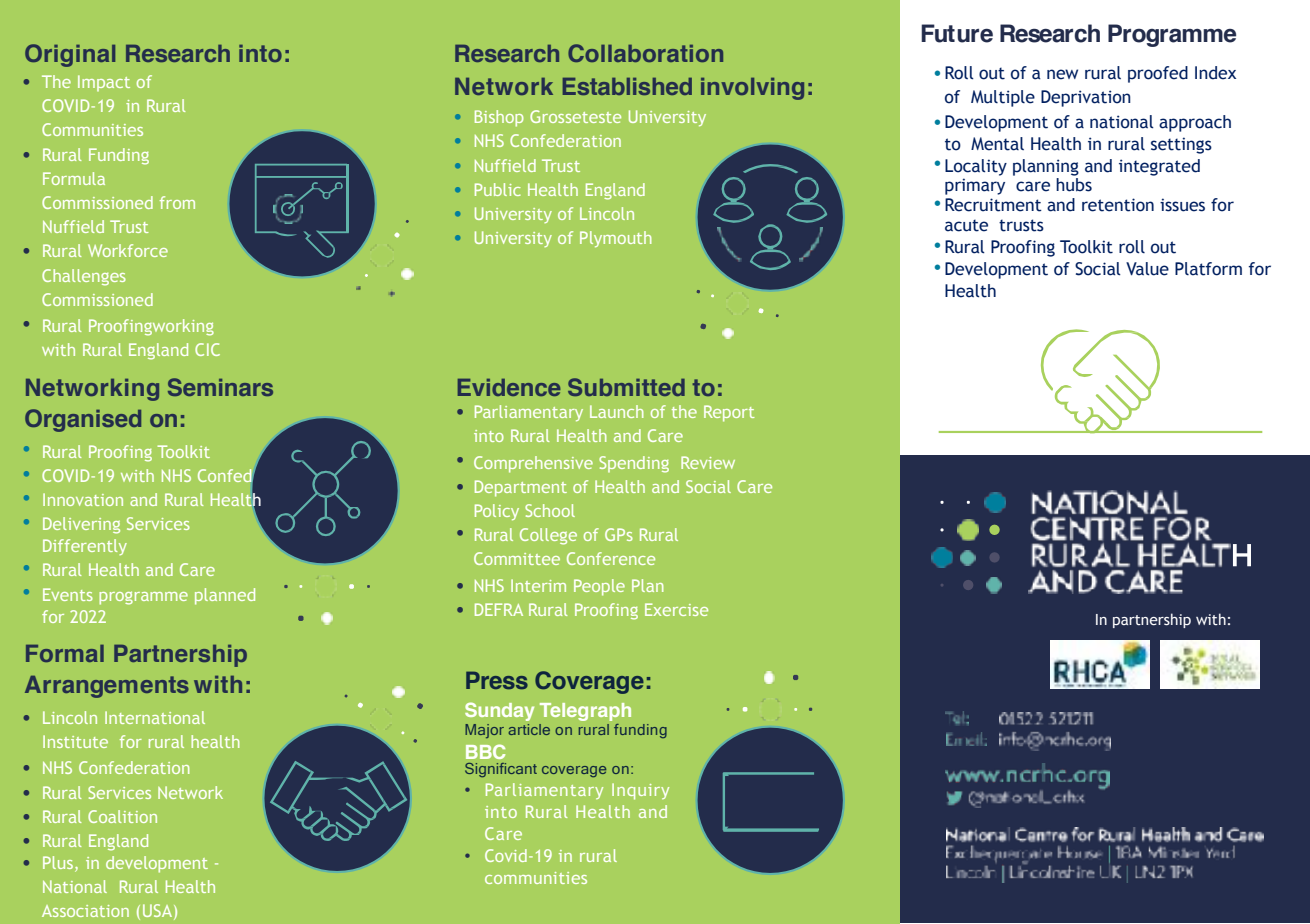 This screenshot has width=1310, height=924. I want to click on Value, so click(1147, 269).
